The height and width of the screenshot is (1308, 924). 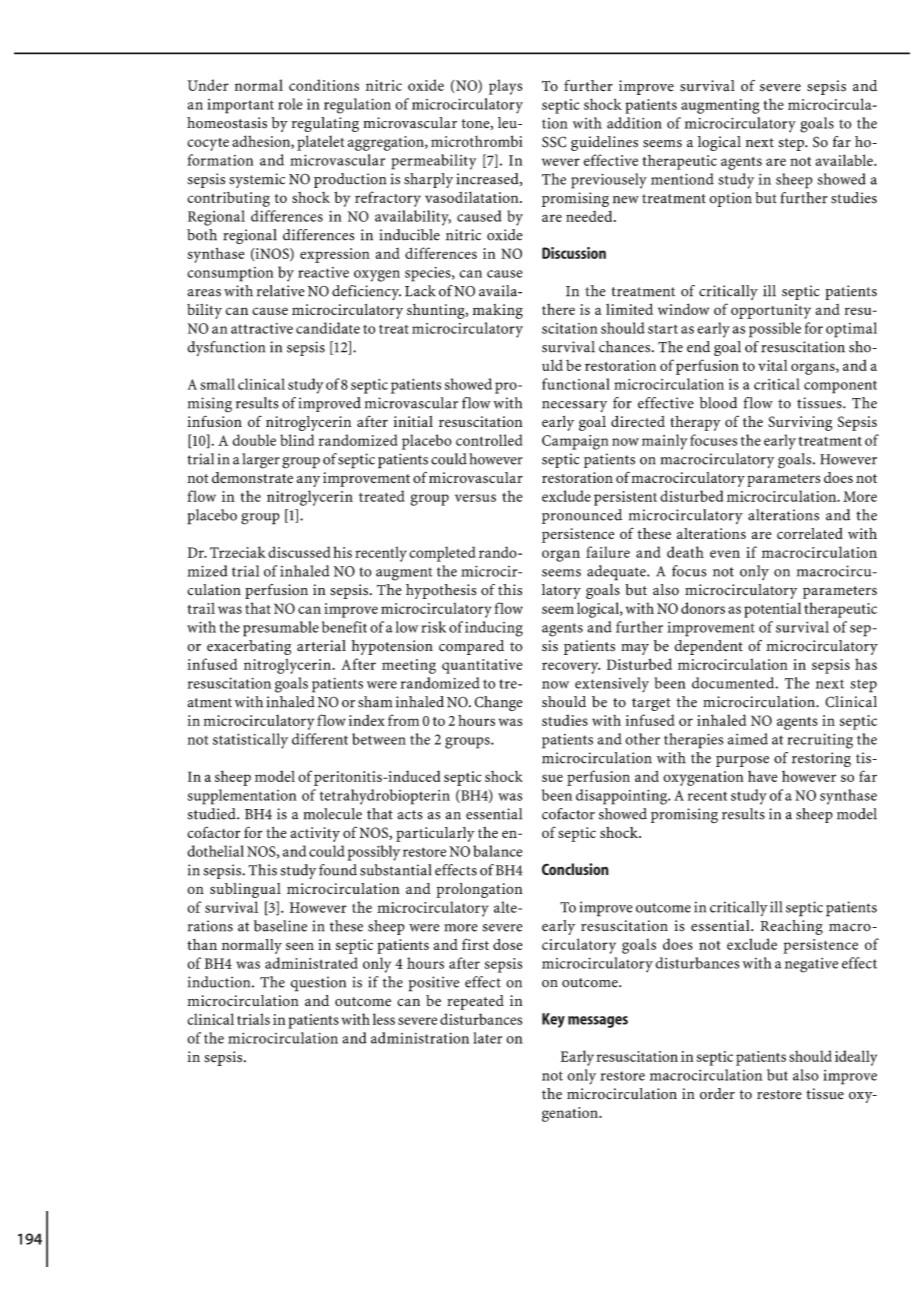 What do you see at coordinates (773, 365) in the screenshot?
I see `vital` at bounding box center [773, 365].
